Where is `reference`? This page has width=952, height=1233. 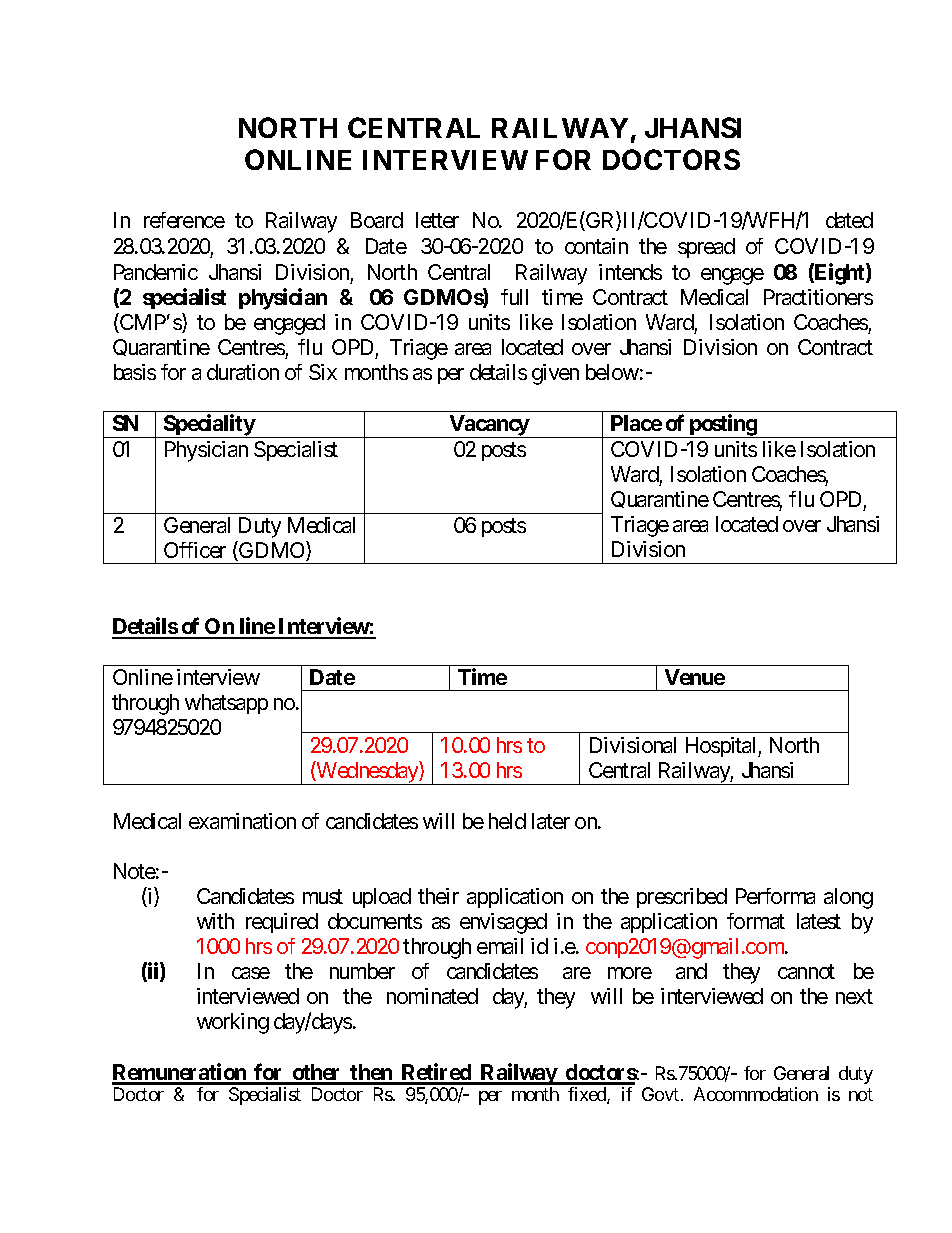 reference is located at coordinates (184, 220).
